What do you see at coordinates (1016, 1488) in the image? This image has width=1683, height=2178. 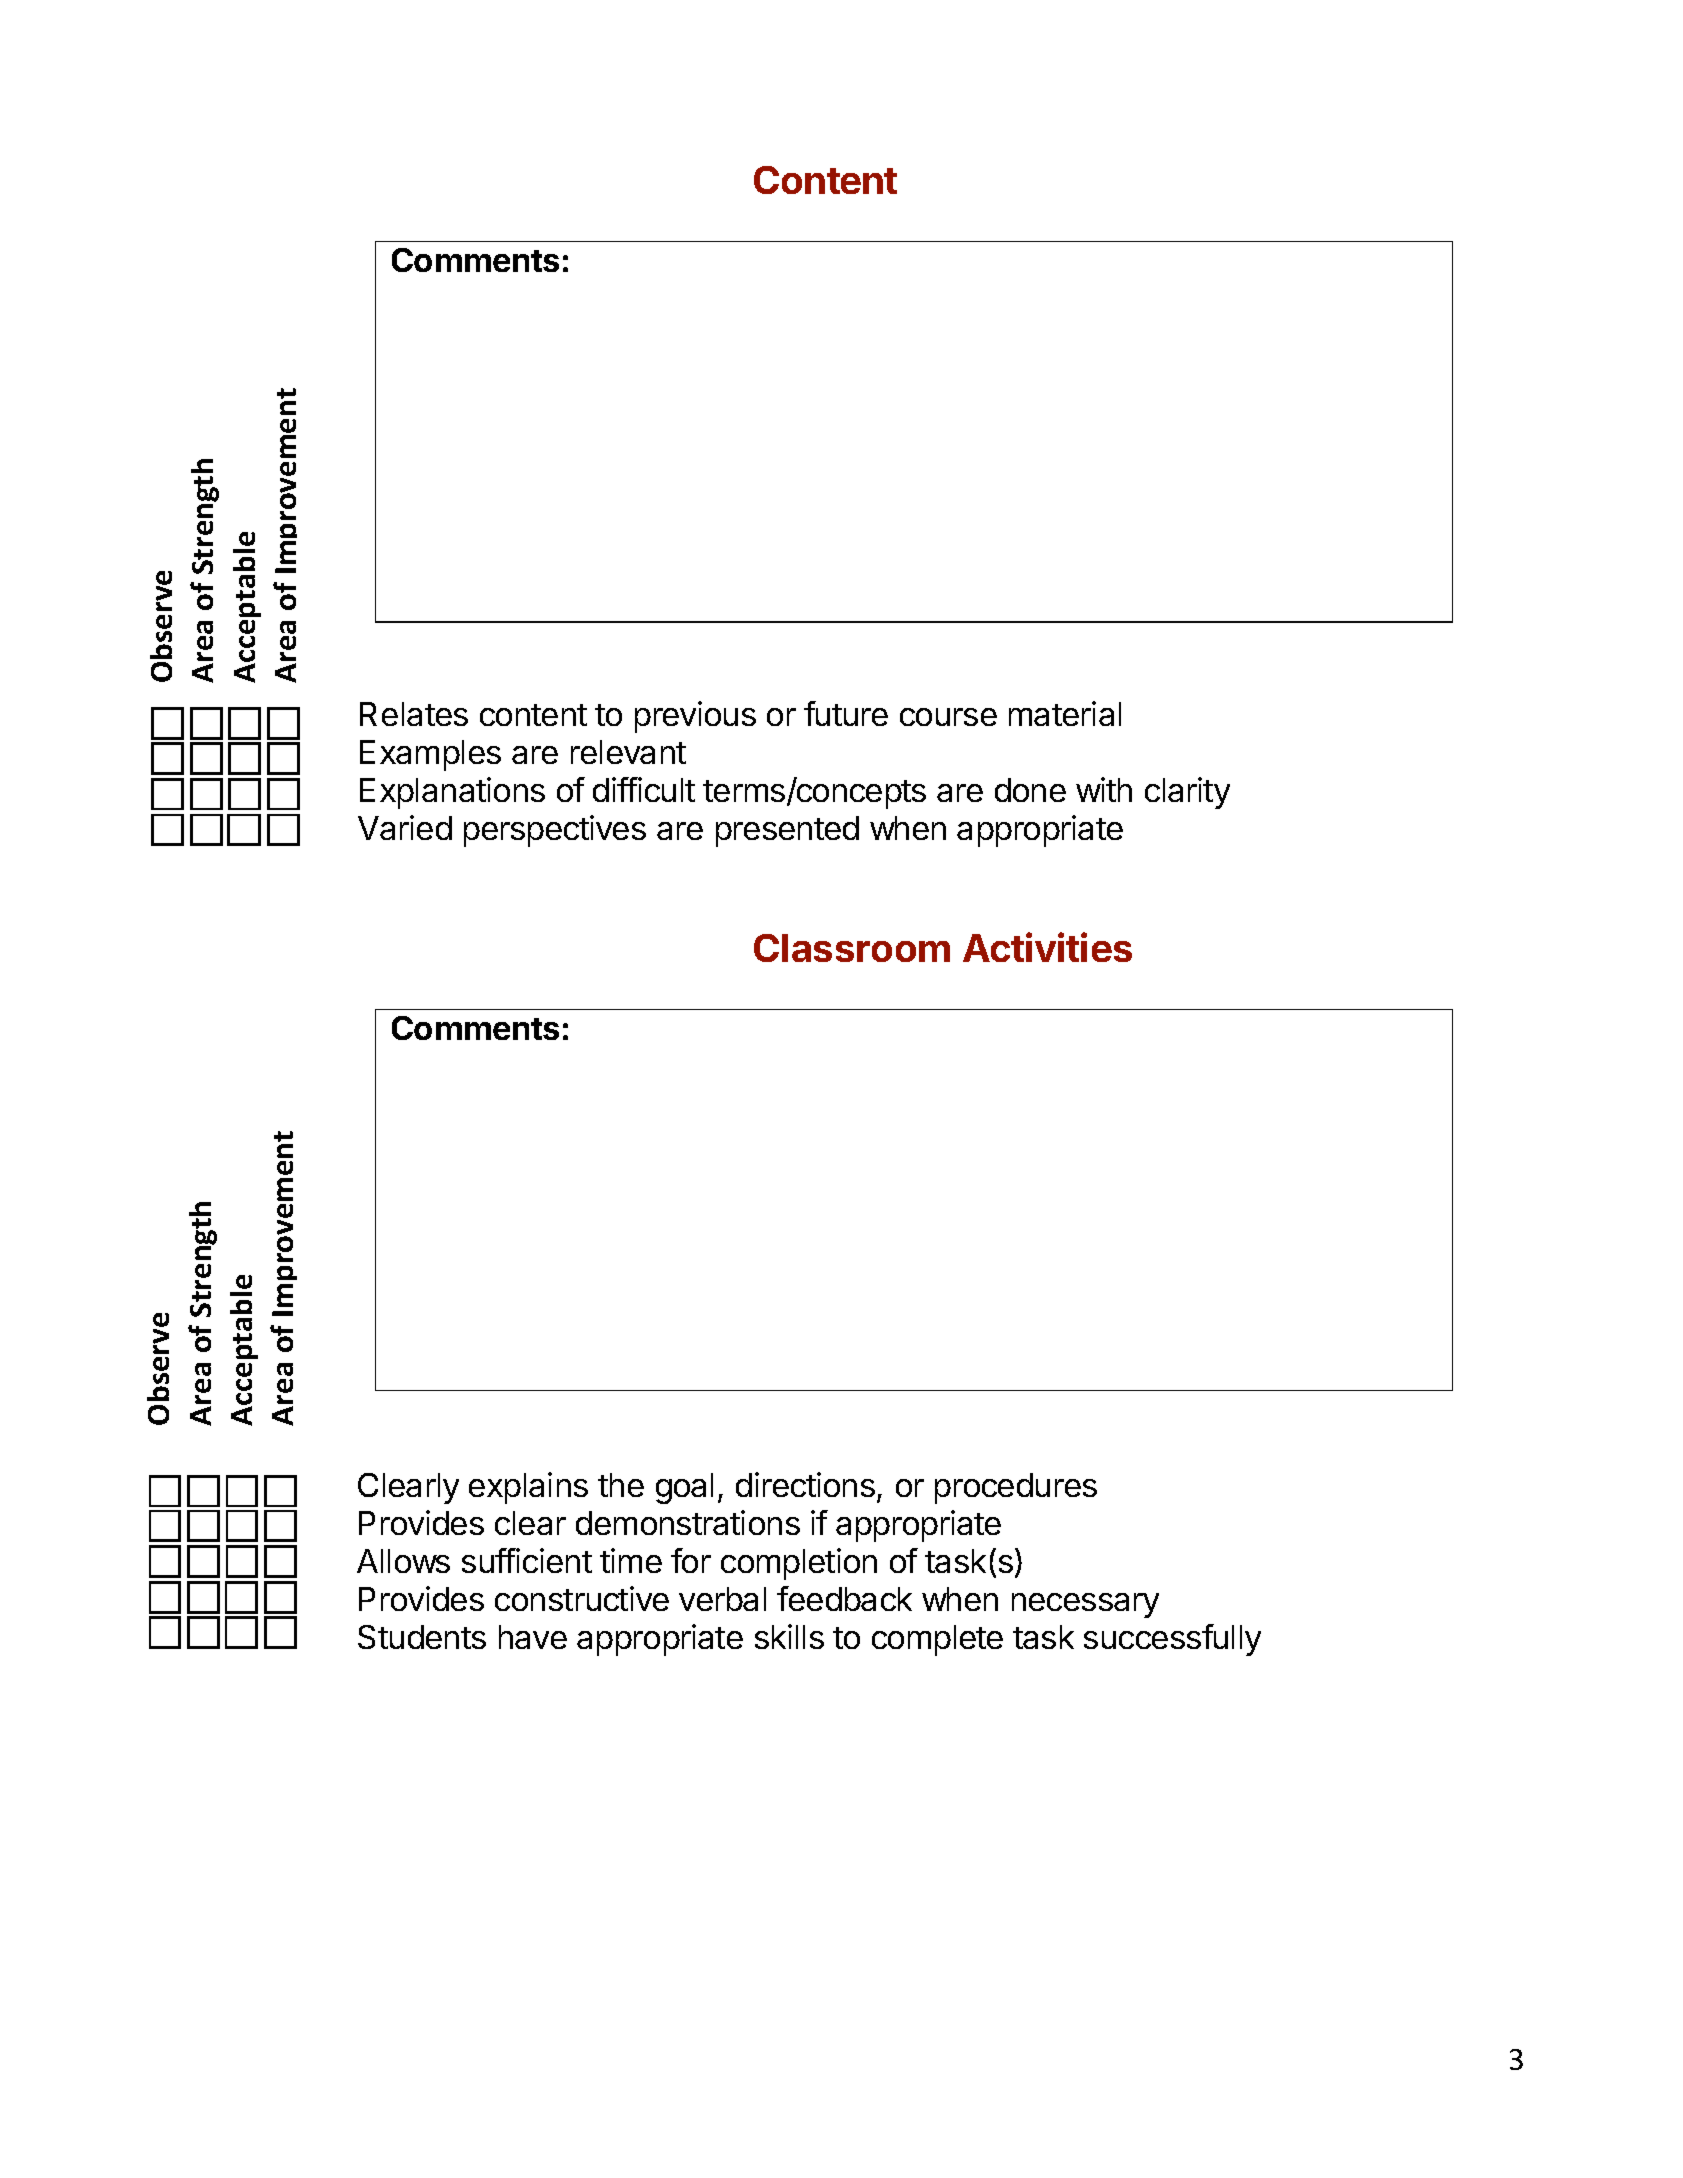 I see `procedures` at bounding box center [1016, 1488].
